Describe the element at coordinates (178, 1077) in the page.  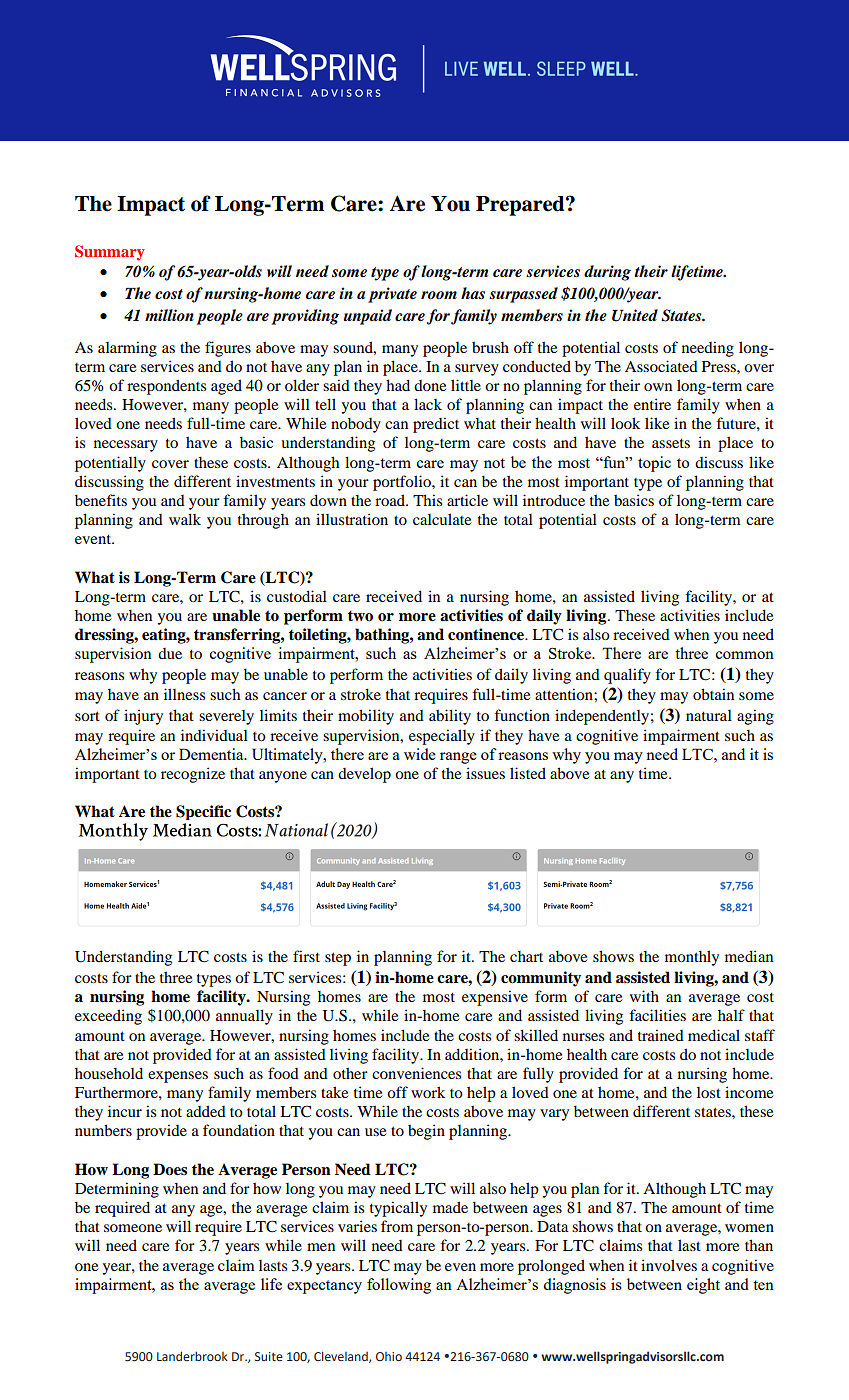
I see `expenses` at that location.
